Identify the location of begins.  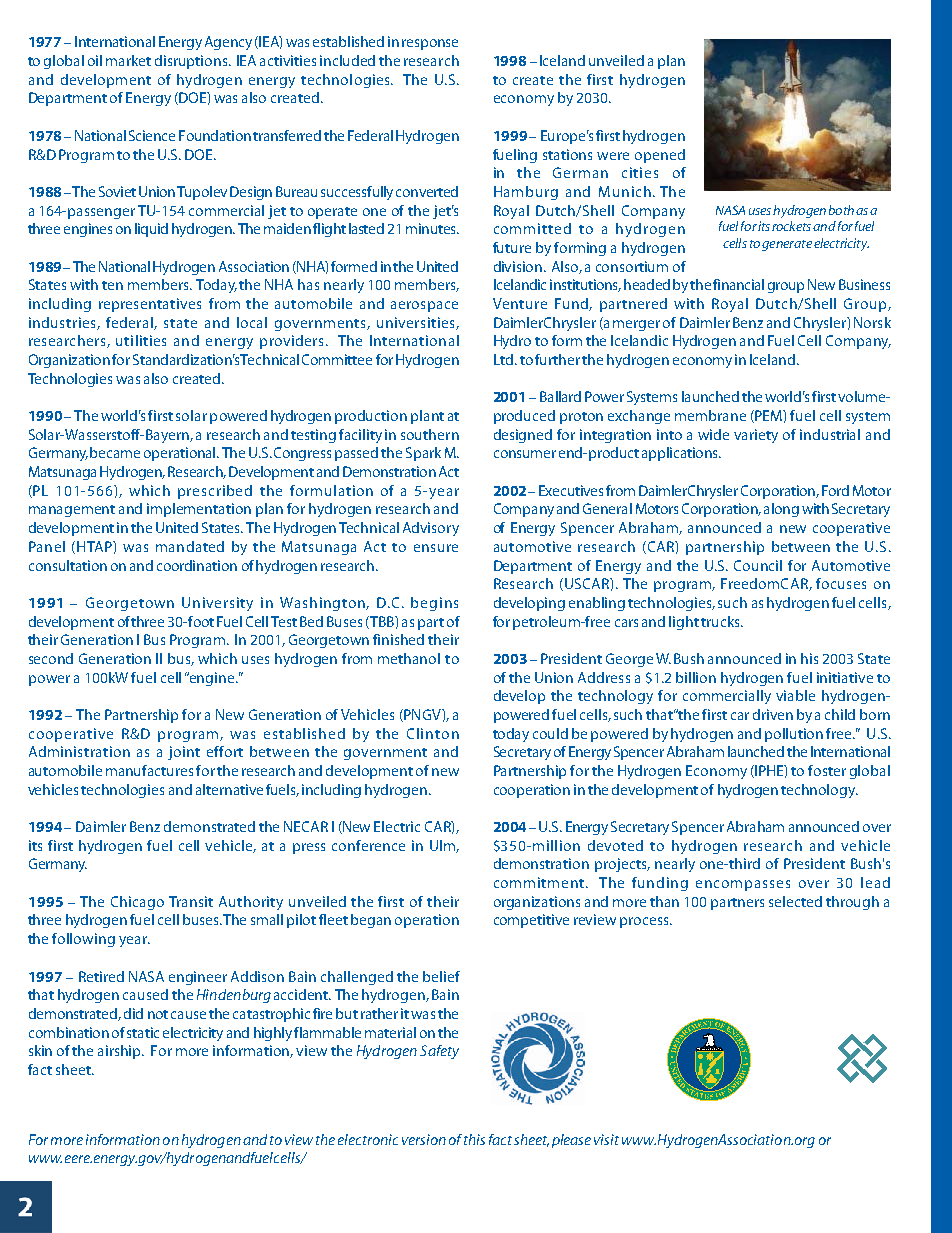
(434, 604).
